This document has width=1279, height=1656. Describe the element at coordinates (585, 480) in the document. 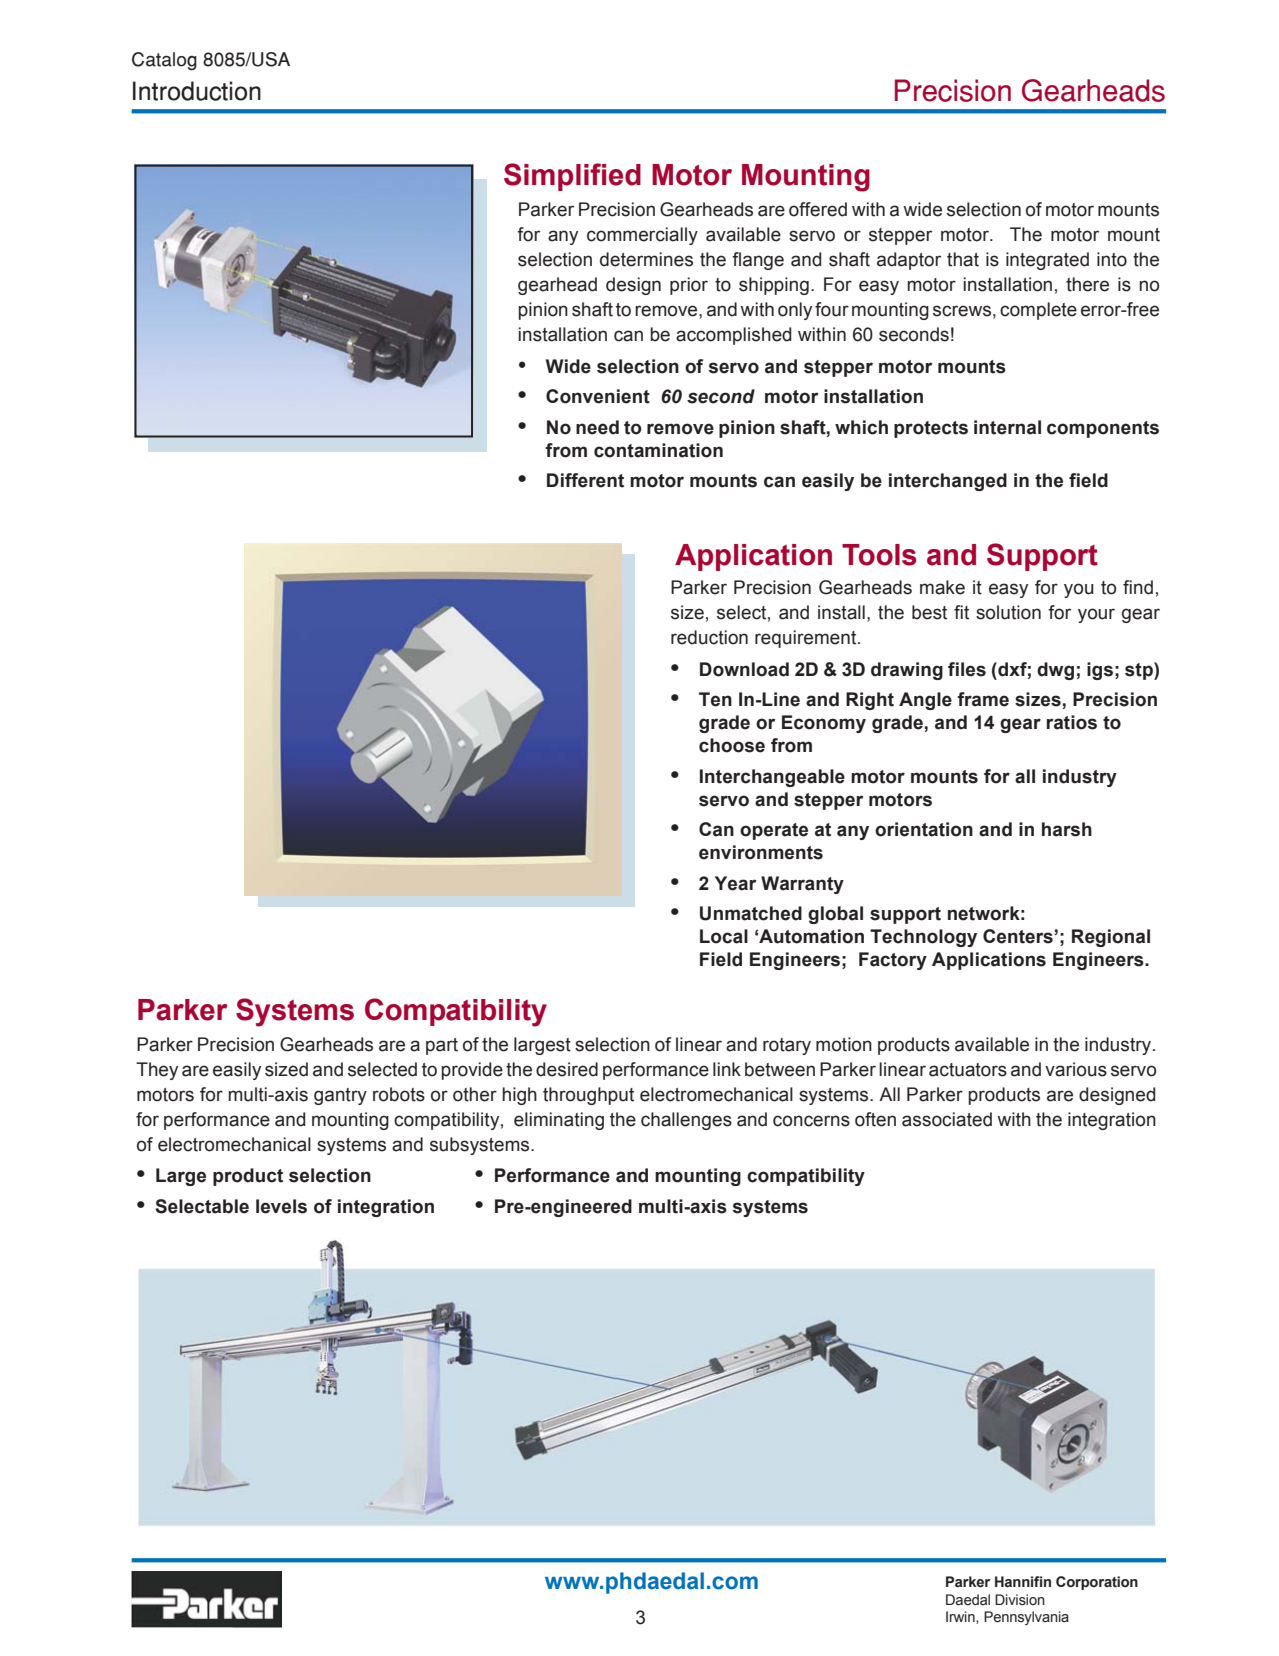

I see `Different` at that location.
